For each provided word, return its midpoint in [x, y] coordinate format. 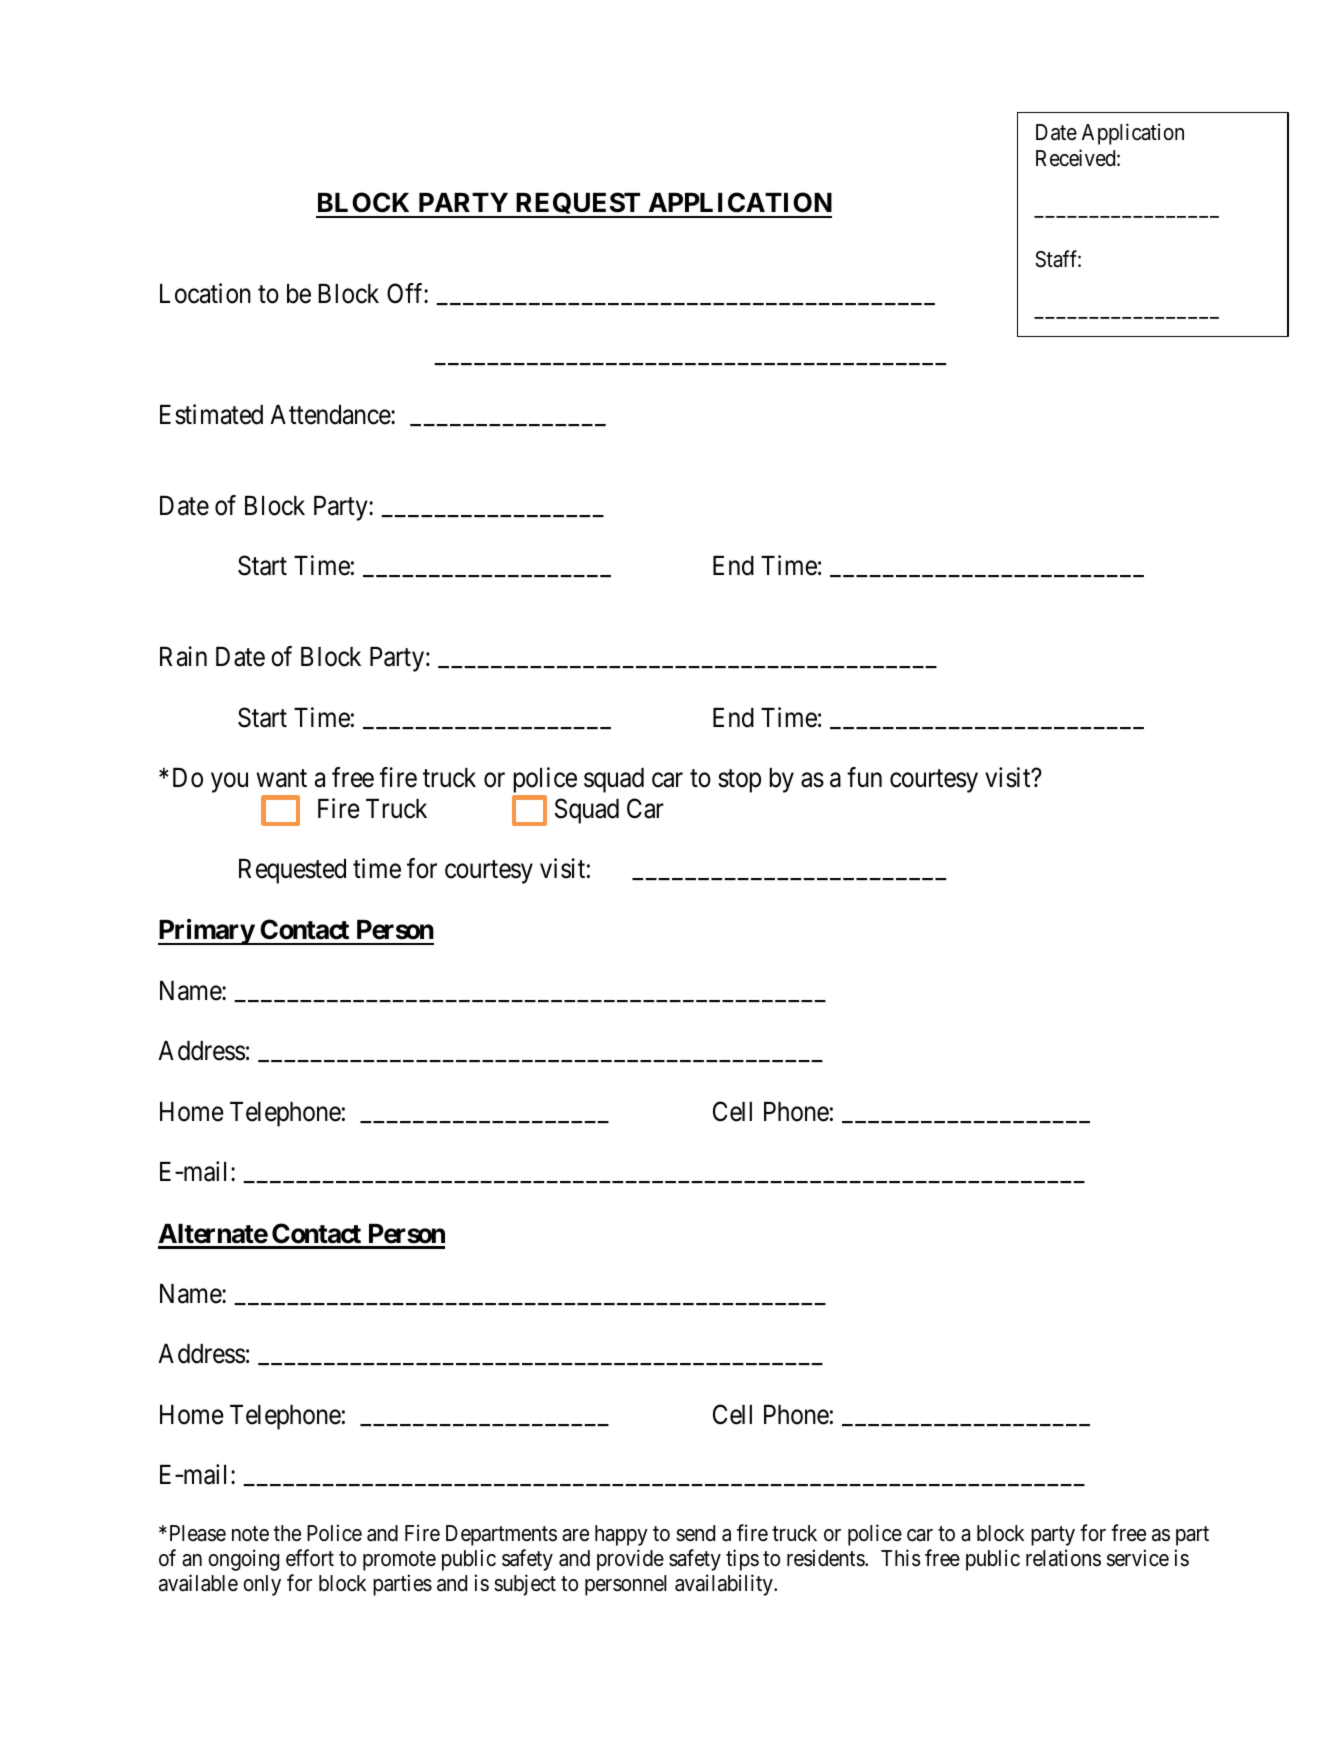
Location [205, 293]
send [695, 1533]
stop [739, 781]
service [1138, 1558]
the [287, 1533]
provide [630, 1560]
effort [310, 1558]
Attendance [331, 415]
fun [864, 777]
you [229, 783]
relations [1063, 1558]
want [281, 779]
